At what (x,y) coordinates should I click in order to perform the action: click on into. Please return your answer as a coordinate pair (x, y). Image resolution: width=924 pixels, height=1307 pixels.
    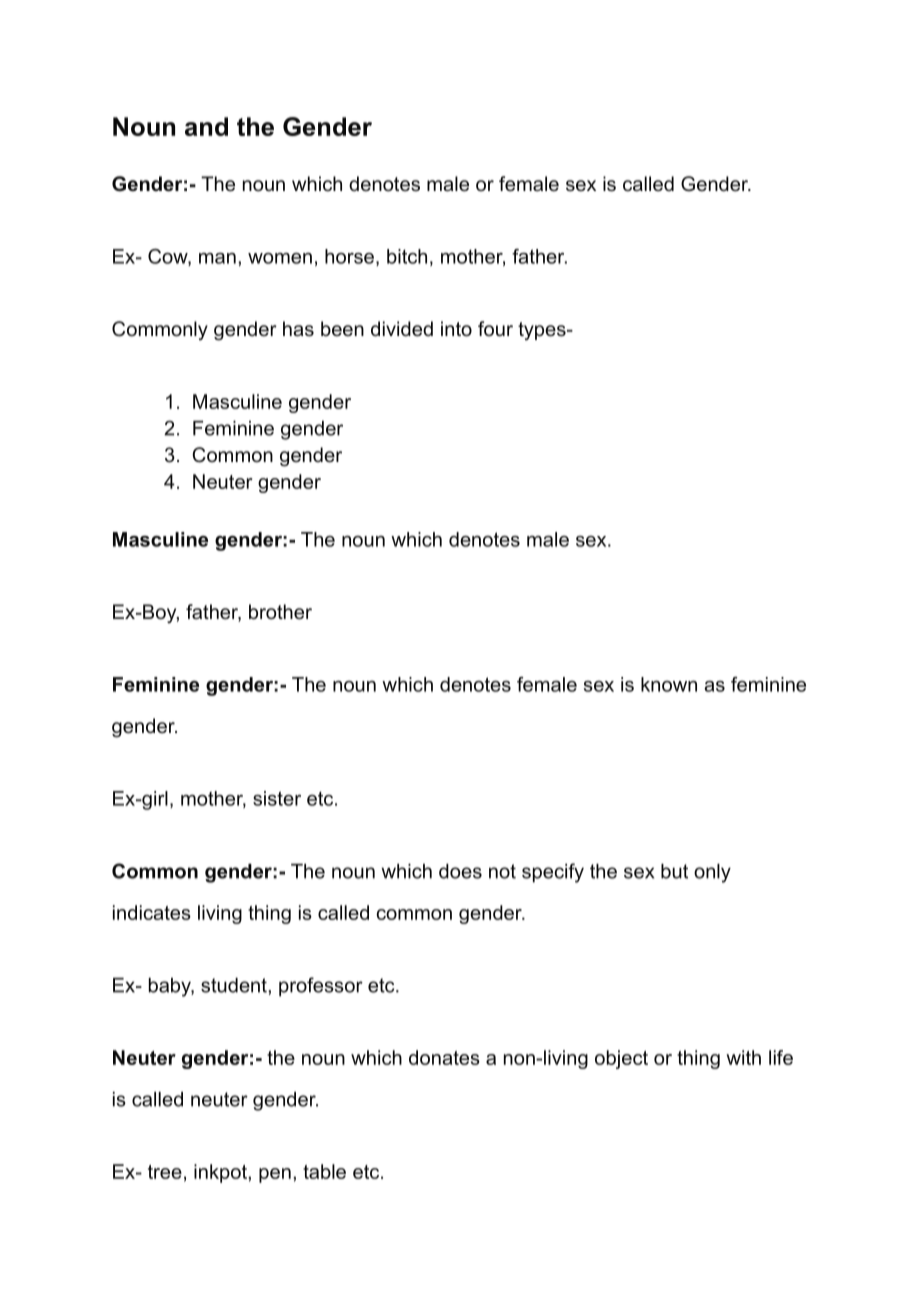
    Looking at the image, I should click on (456, 329).
